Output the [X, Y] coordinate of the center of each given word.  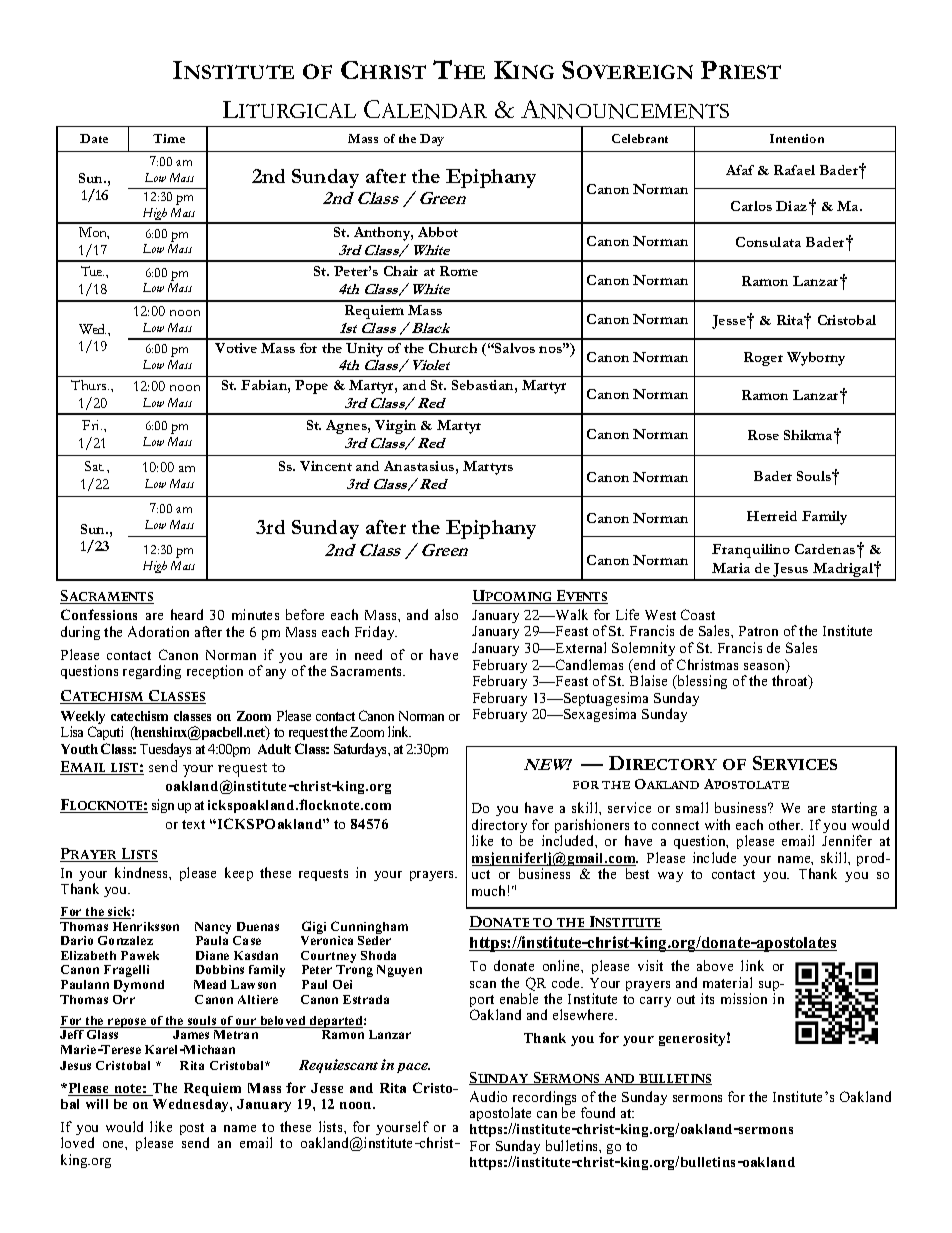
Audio [488, 1096]
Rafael [794, 170]
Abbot [438, 232]
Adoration [158, 631]
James [191, 1034]
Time [169, 138]
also [446, 614]
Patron [758, 631]
